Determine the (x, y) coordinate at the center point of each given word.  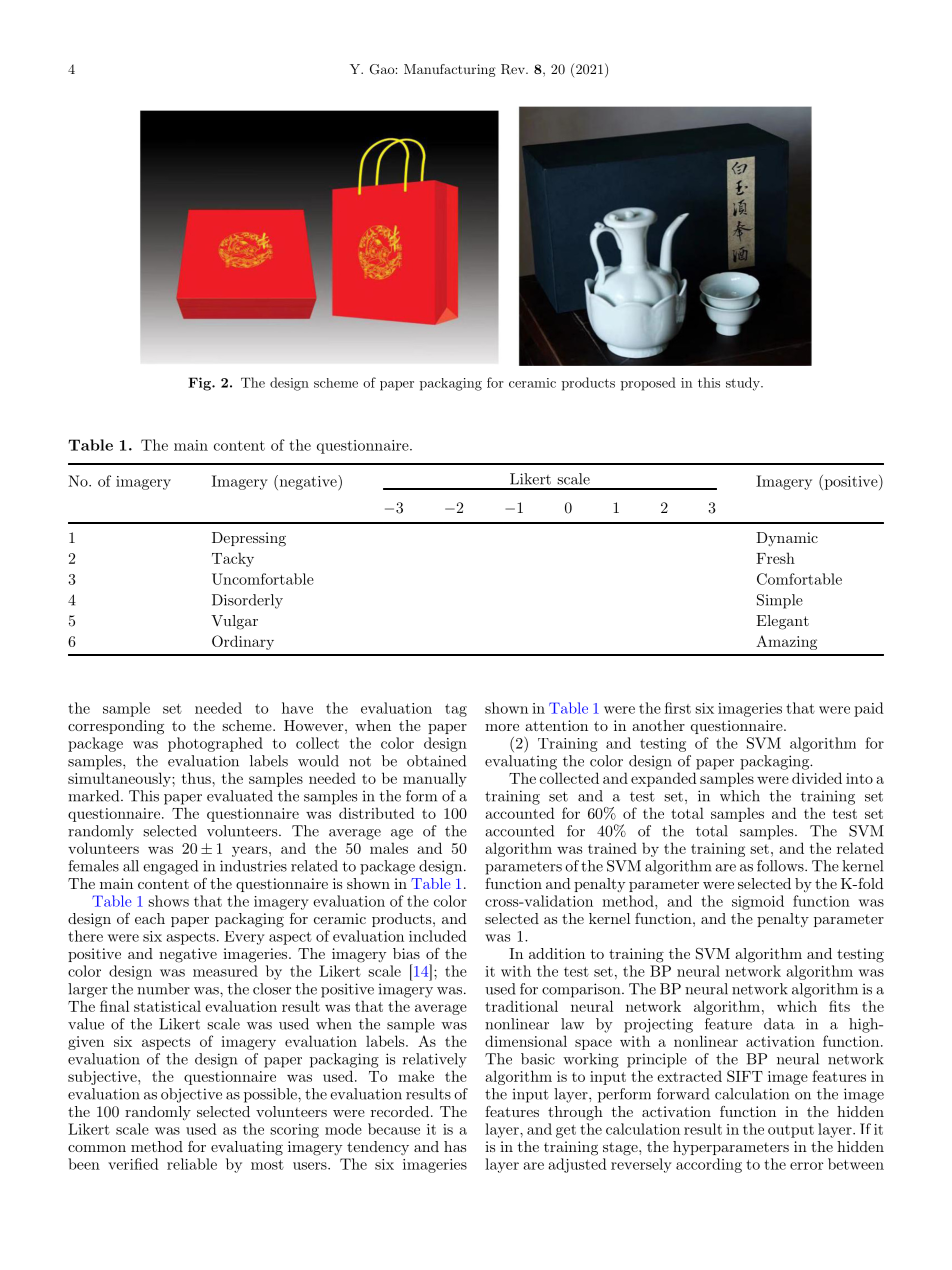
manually (435, 779)
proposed (648, 384)
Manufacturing (450, 70)
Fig (200, 384)
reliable (192, 1164)
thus (197, 778)
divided (817, 778)
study (744, 384)
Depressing (249, 539)
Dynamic (787, 539)
